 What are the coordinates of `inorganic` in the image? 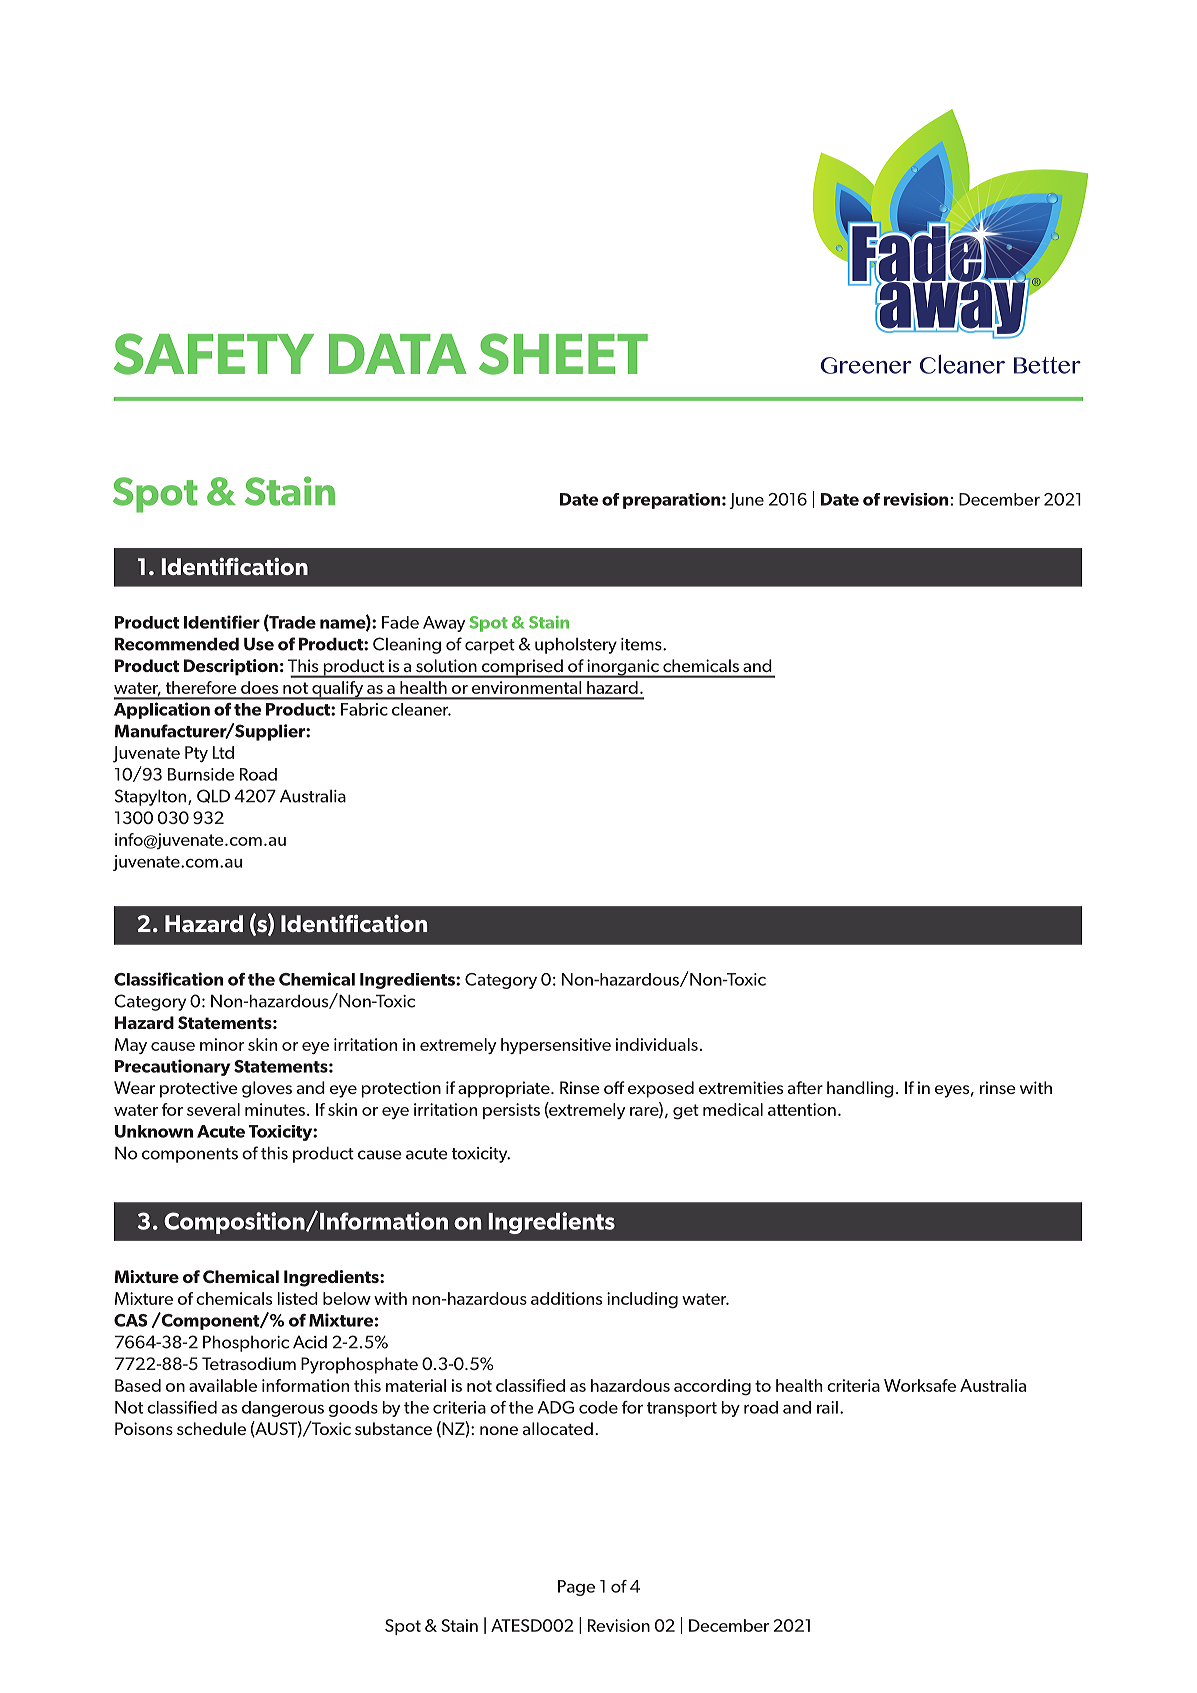 It's located at (623, 668).
